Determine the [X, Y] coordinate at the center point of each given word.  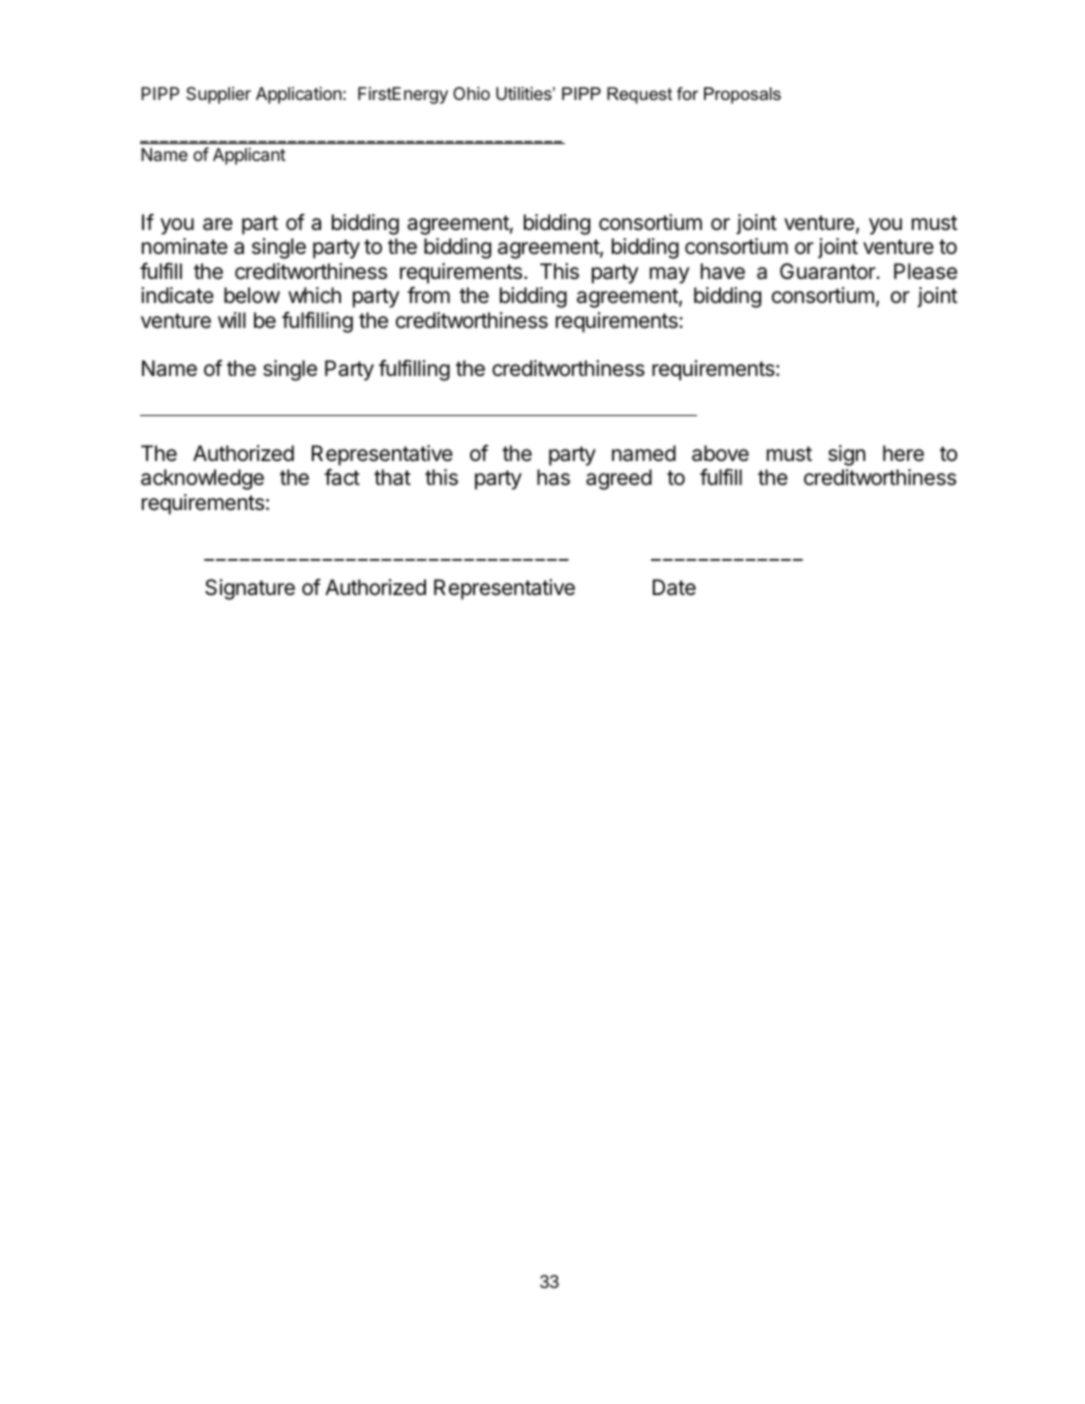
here [903, 453]
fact [342, 477]
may [669, 275]
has [553, 477]
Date [674, 587]
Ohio [471, 93]
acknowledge [202, 479]
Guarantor [828, 271]
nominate [185, 246]
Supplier [218, 95]
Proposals [742, 95]
